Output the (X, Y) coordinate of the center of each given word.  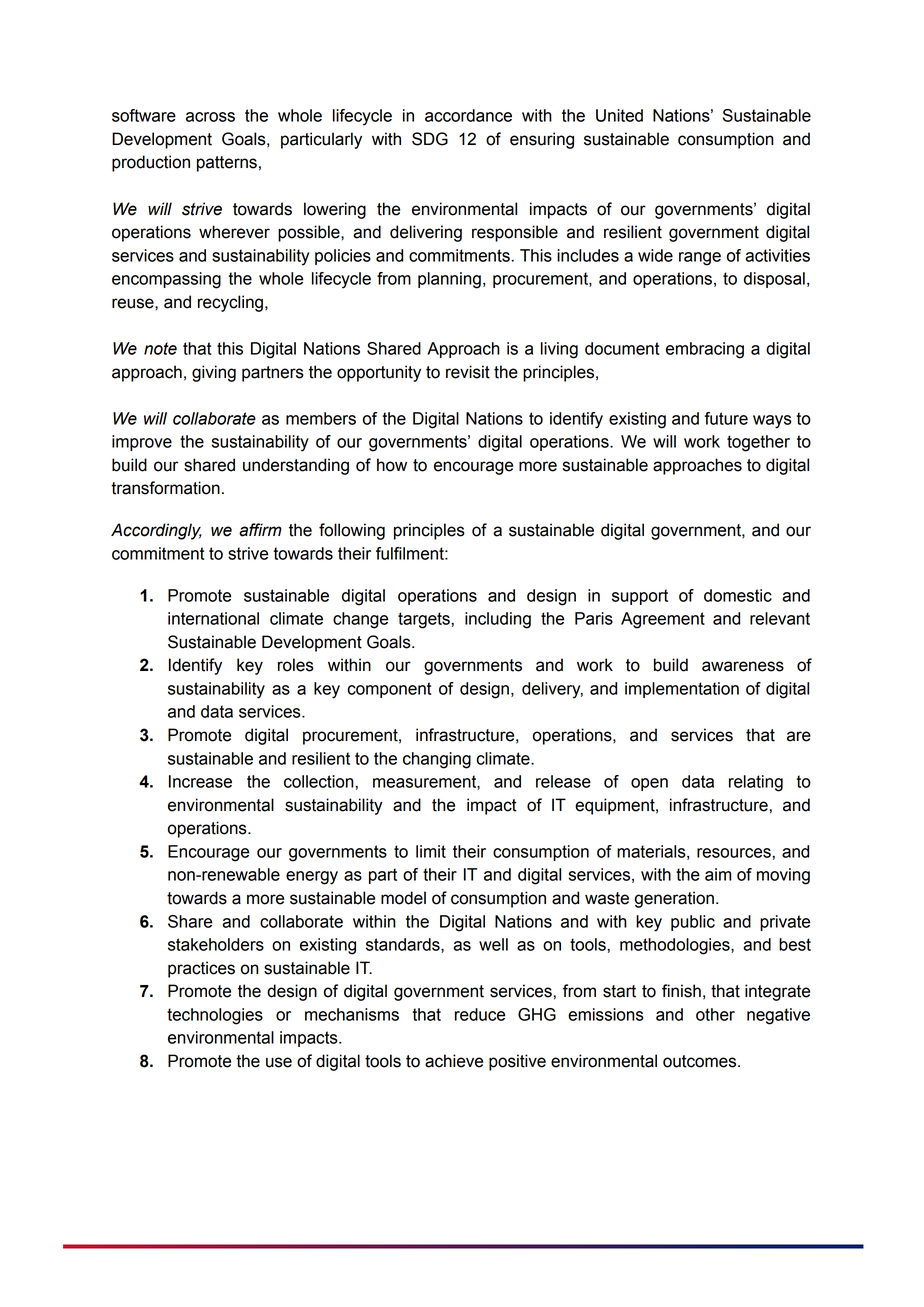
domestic (738, 595)
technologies (215, 1016)
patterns (227, 164)
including (498, 620)
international (213, 618)
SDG (430, 139)
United (619, 115)
